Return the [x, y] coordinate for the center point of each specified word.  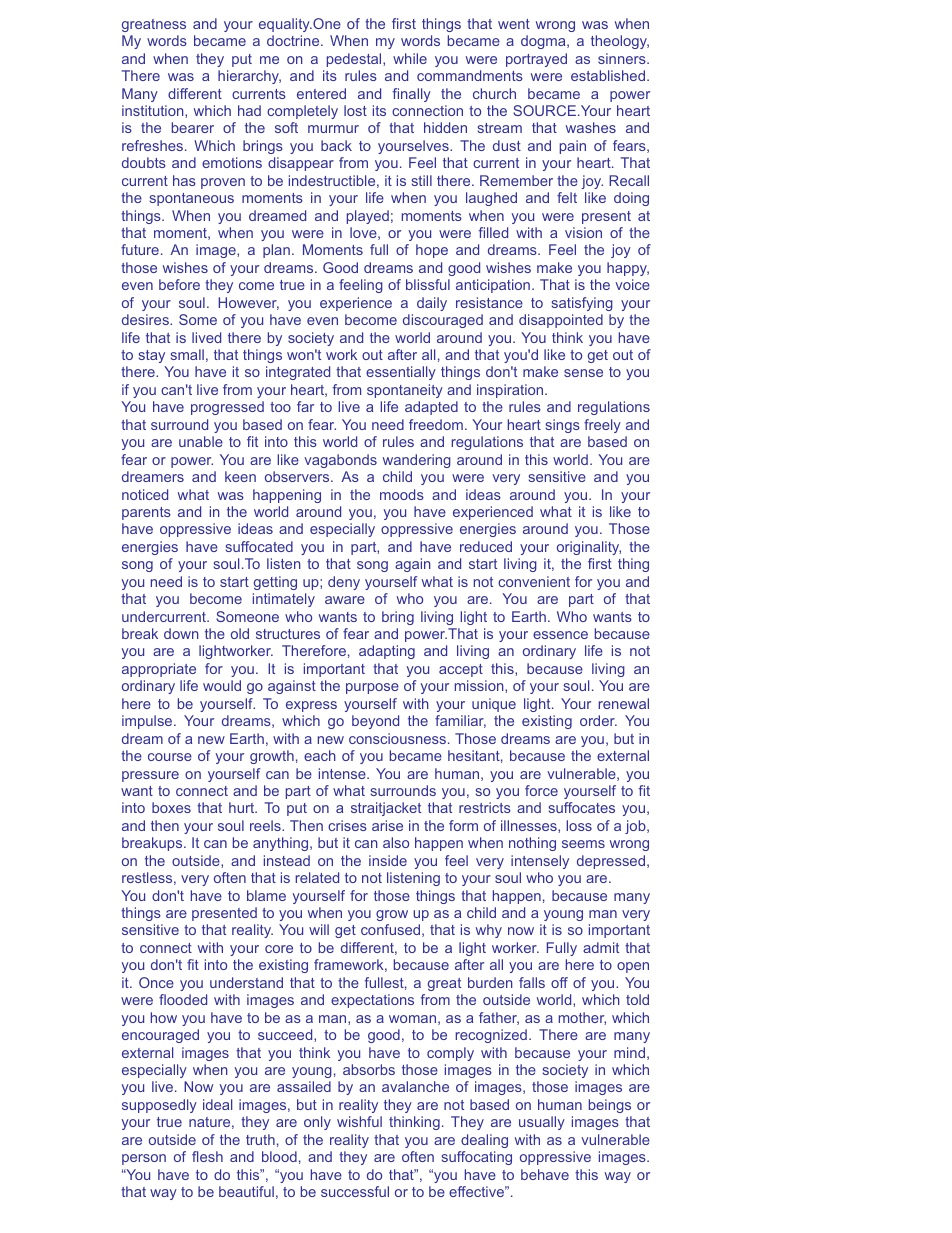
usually [542, 1123]
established [608, 75]
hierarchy [249, 77]
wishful [359, 1121]
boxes [171, 807]
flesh [207, 1156]
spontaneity [405, 391]
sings [563, 426]
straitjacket [386, 809]
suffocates [582, 807]
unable [201, 441]
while [410, 58]
